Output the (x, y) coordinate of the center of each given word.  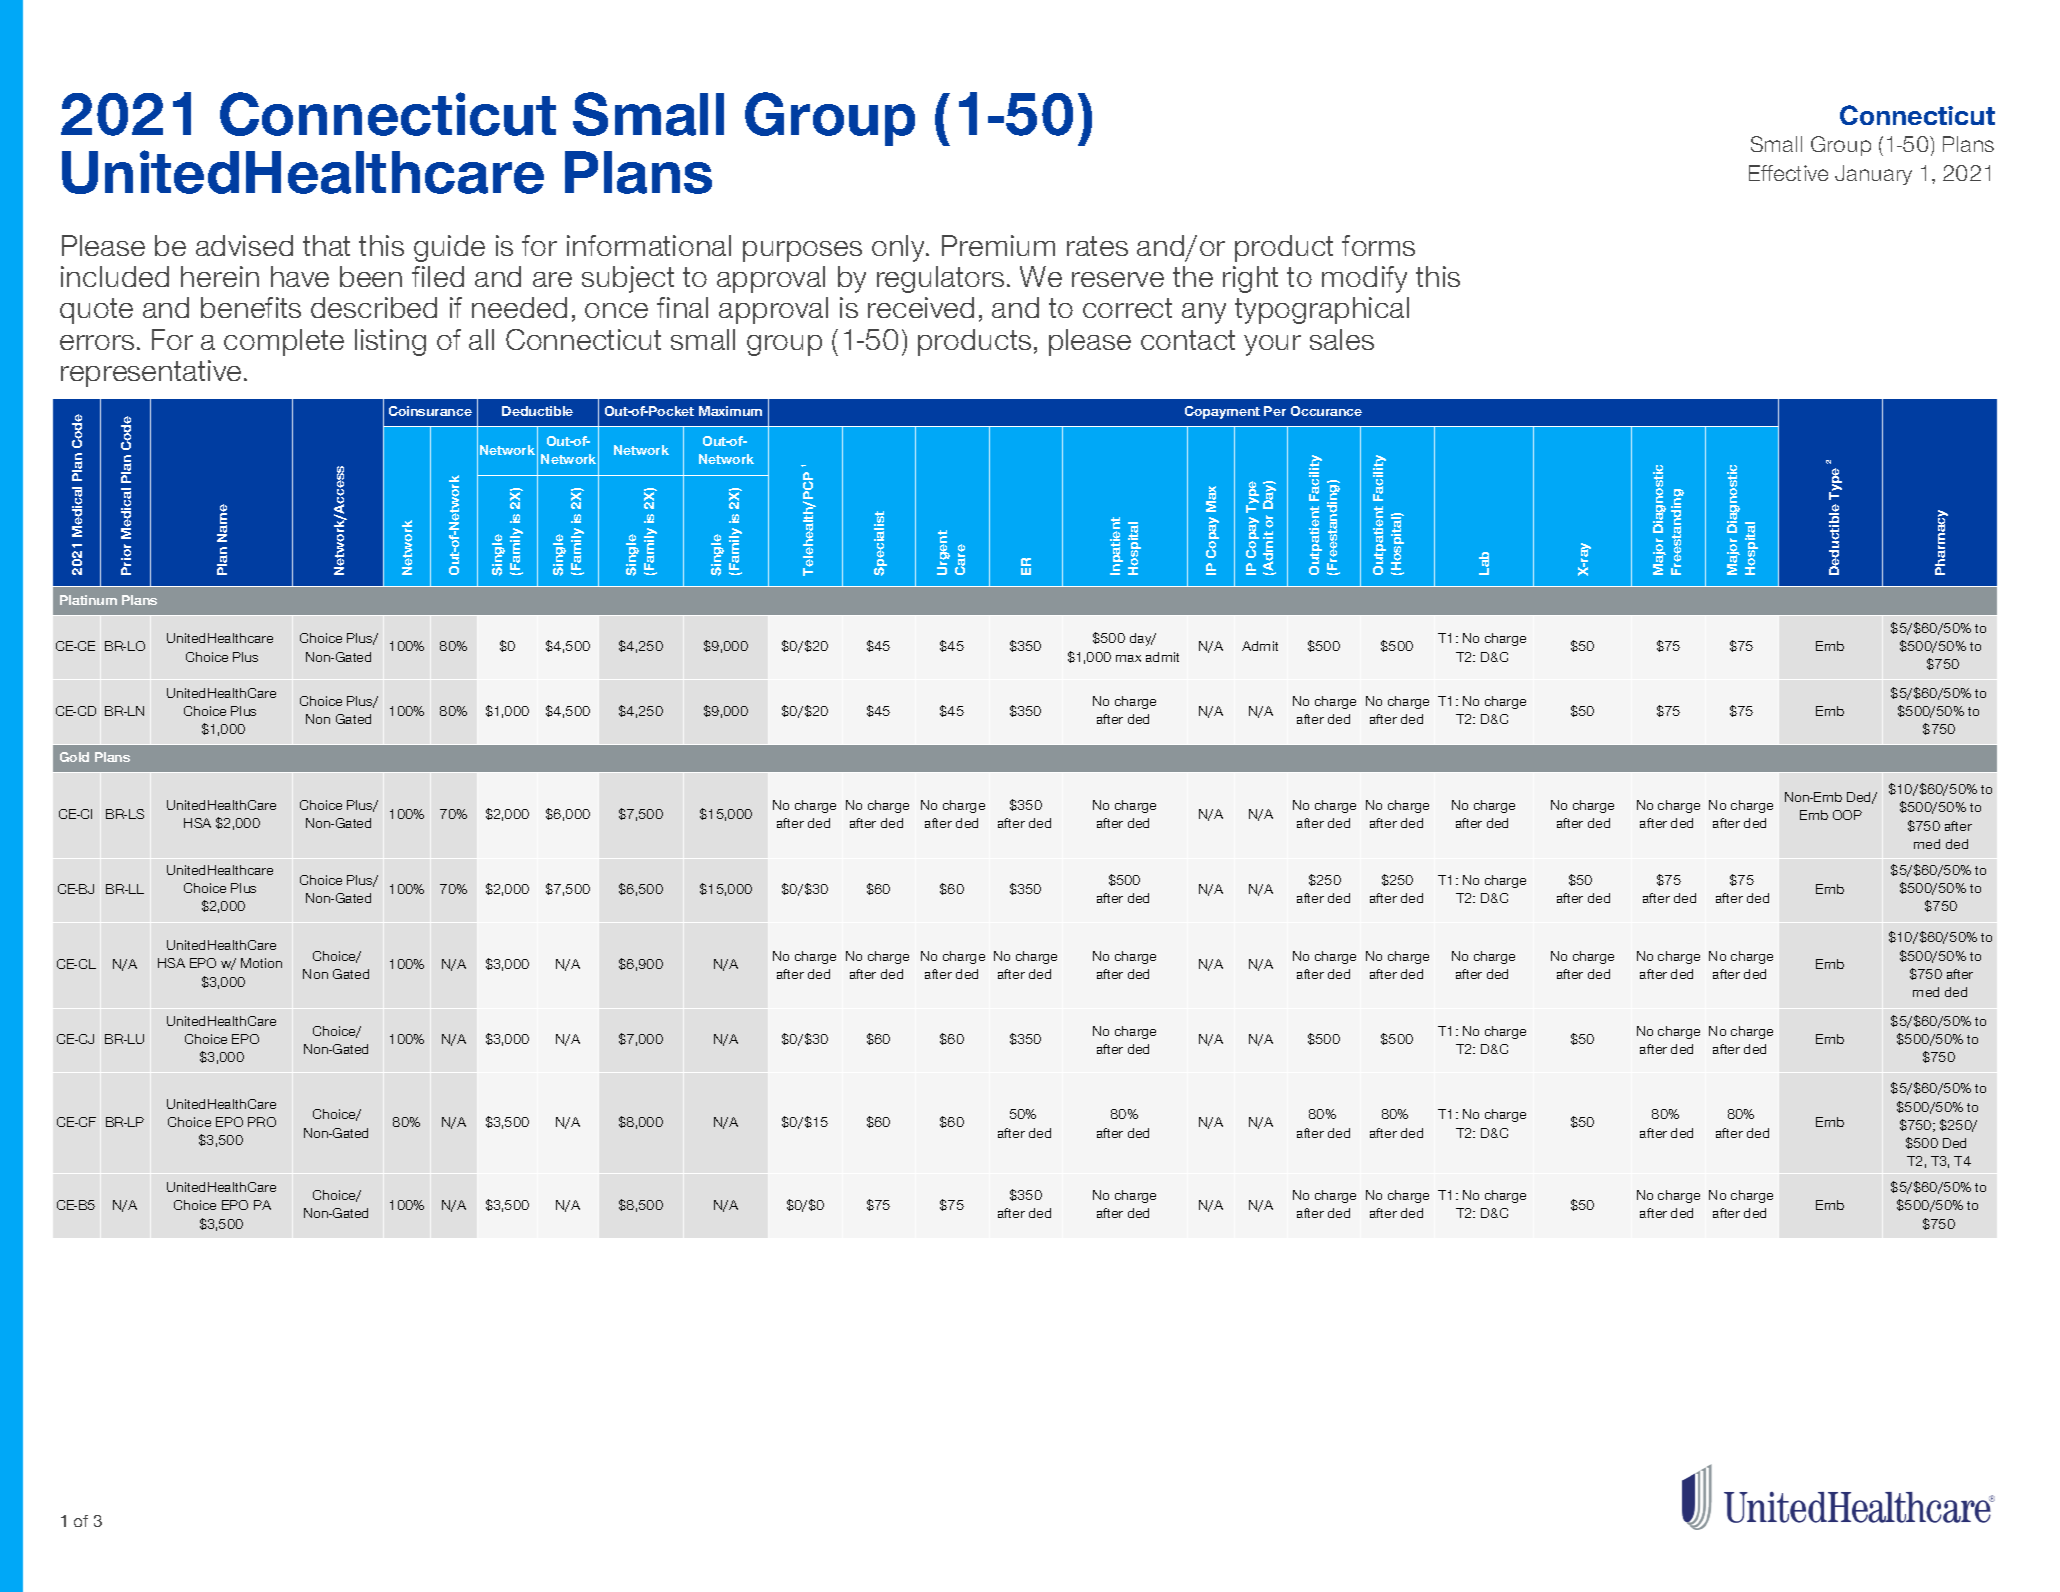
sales (1342, 339)
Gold (74, 757)
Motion (261, 963)
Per (1275, 411)
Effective (1788, 173)
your (1272, 345)
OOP (1847, 815)
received (921, 307)
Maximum (730, 411)
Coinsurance (430, 411)
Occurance (1326, 411)
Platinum (88, 600)
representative (151, 373)
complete (284, 342)
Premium (998, 245)
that (326, 245)
